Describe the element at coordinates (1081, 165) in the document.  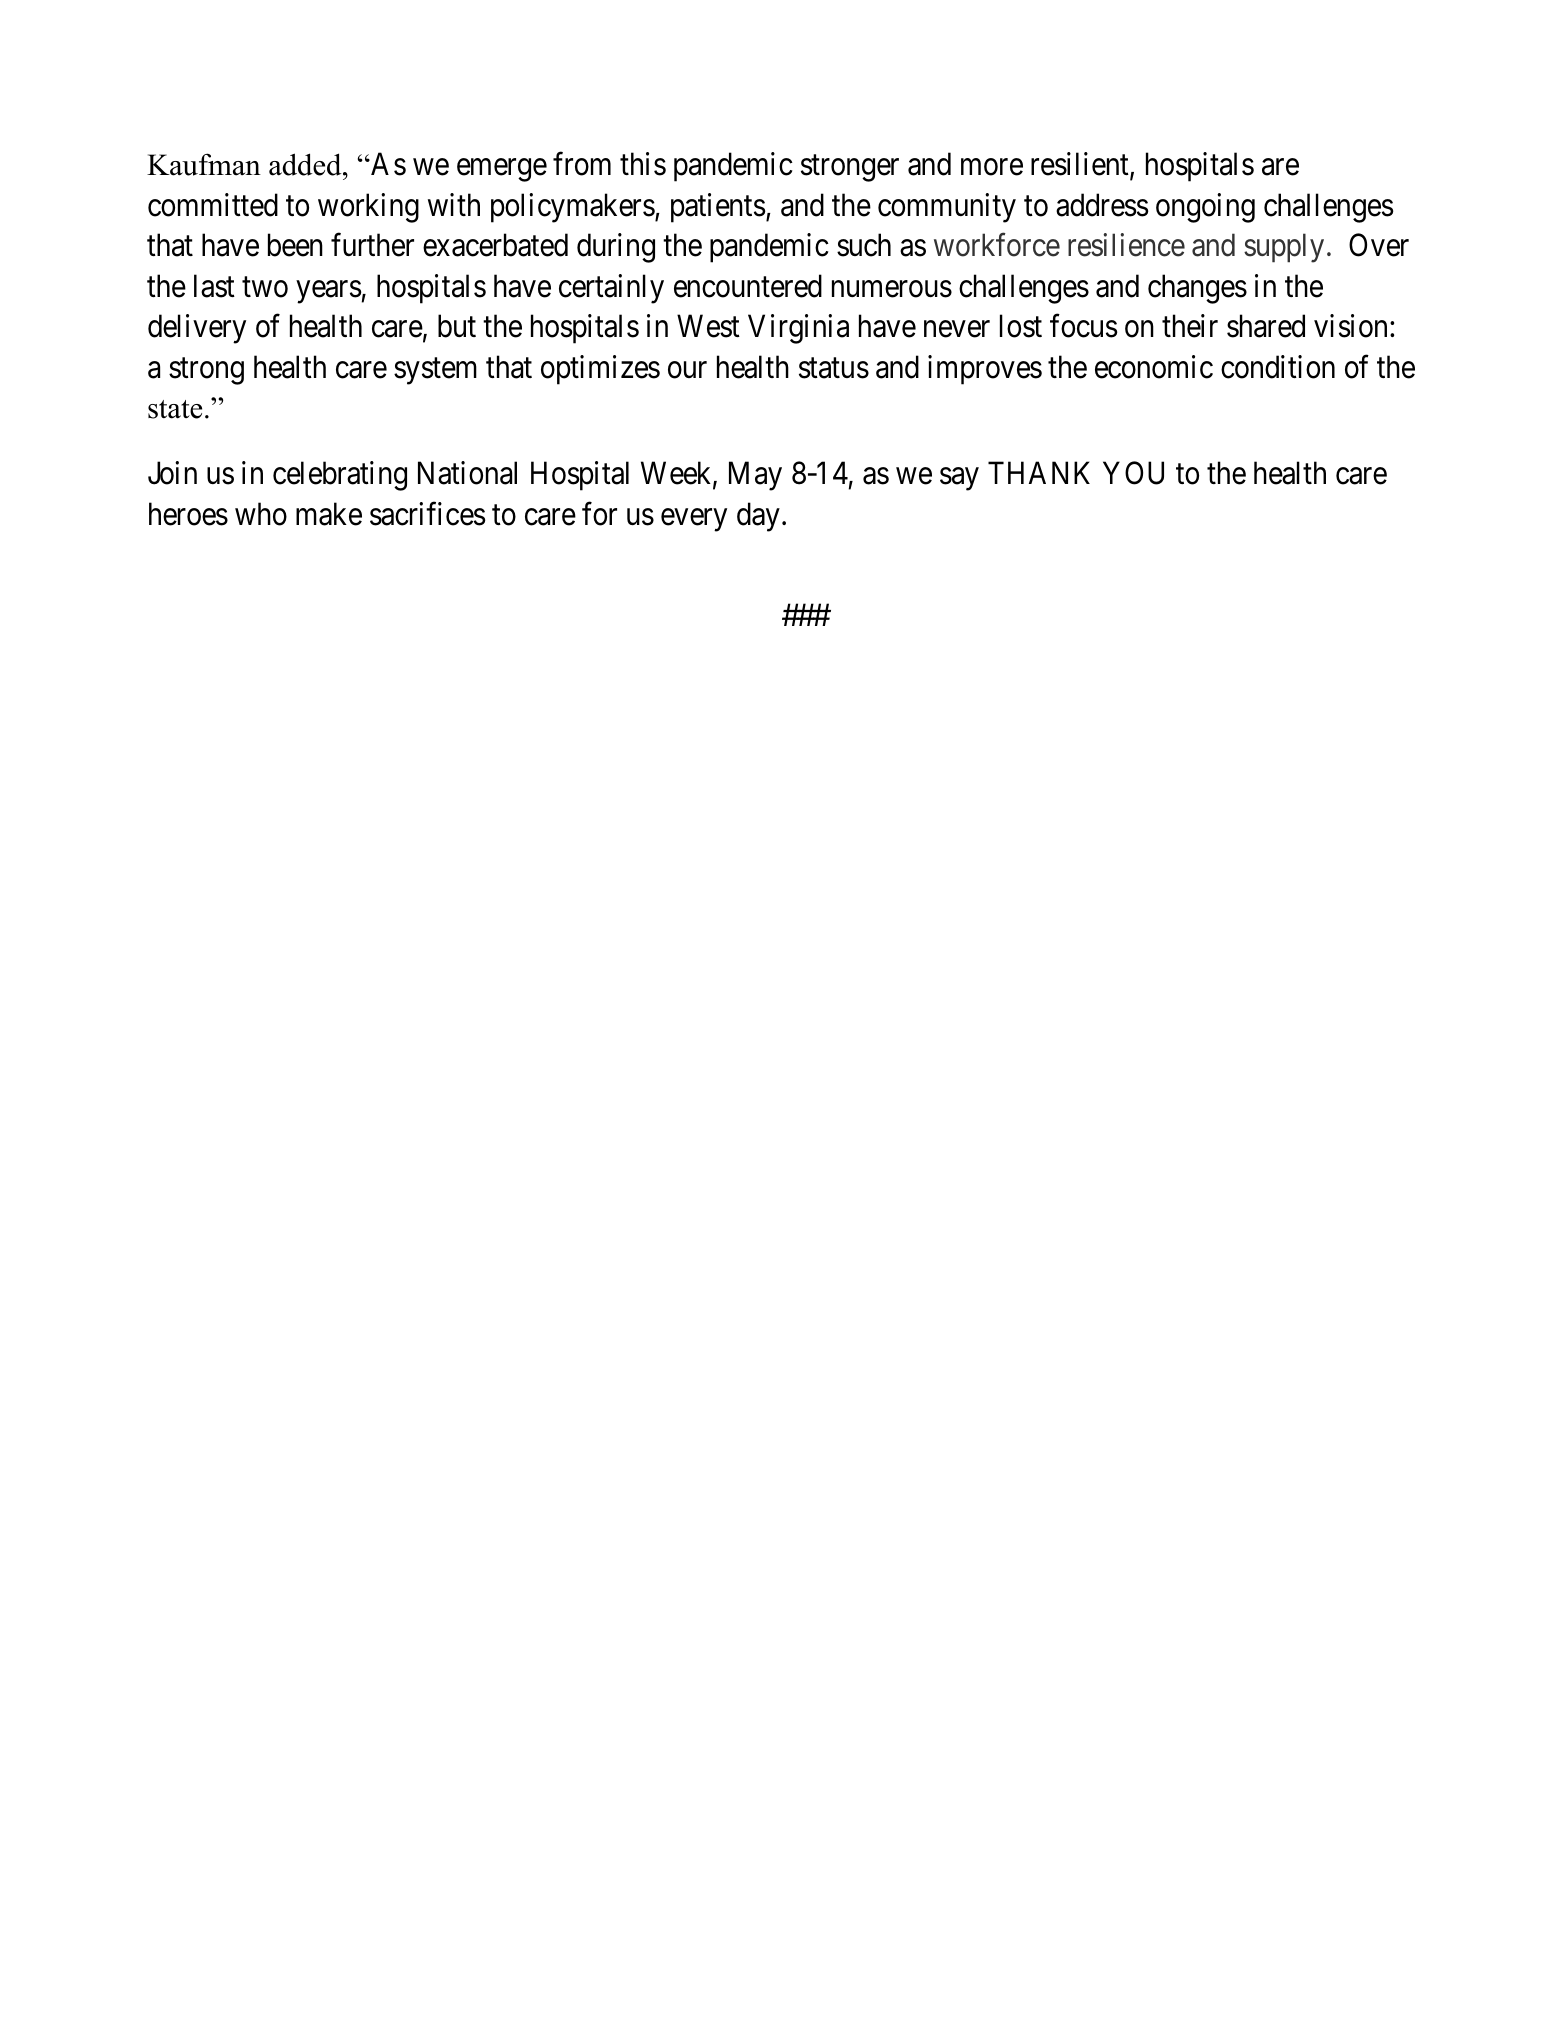
I see `resilient` at that location.
